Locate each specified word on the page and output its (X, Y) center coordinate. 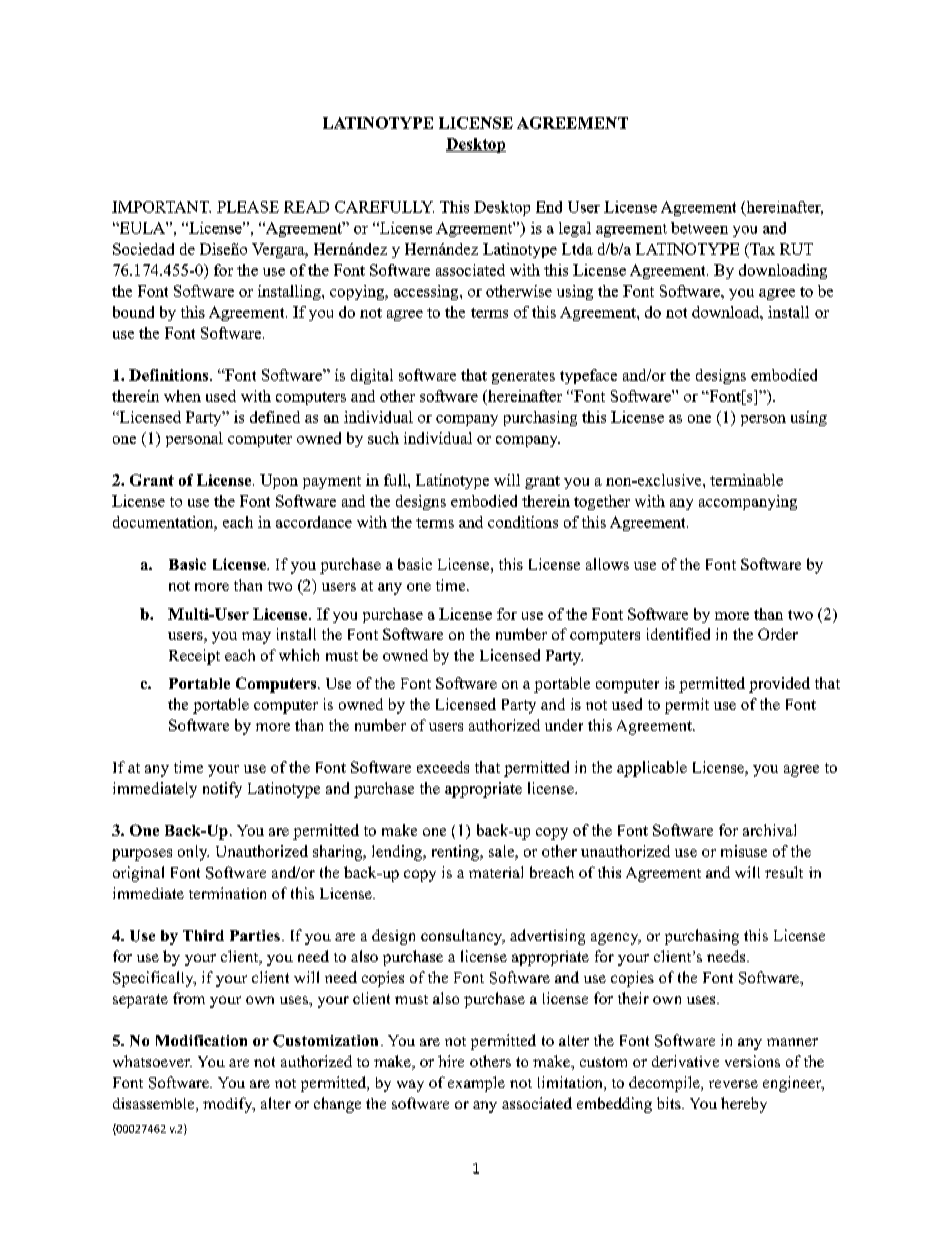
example (476, 1084)
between (699, 228)
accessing (427, 292)
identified (678, 634)
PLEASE (248, 207)
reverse (733, 1084)
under (564, 725)
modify (229, 1105)
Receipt (194, 657)
